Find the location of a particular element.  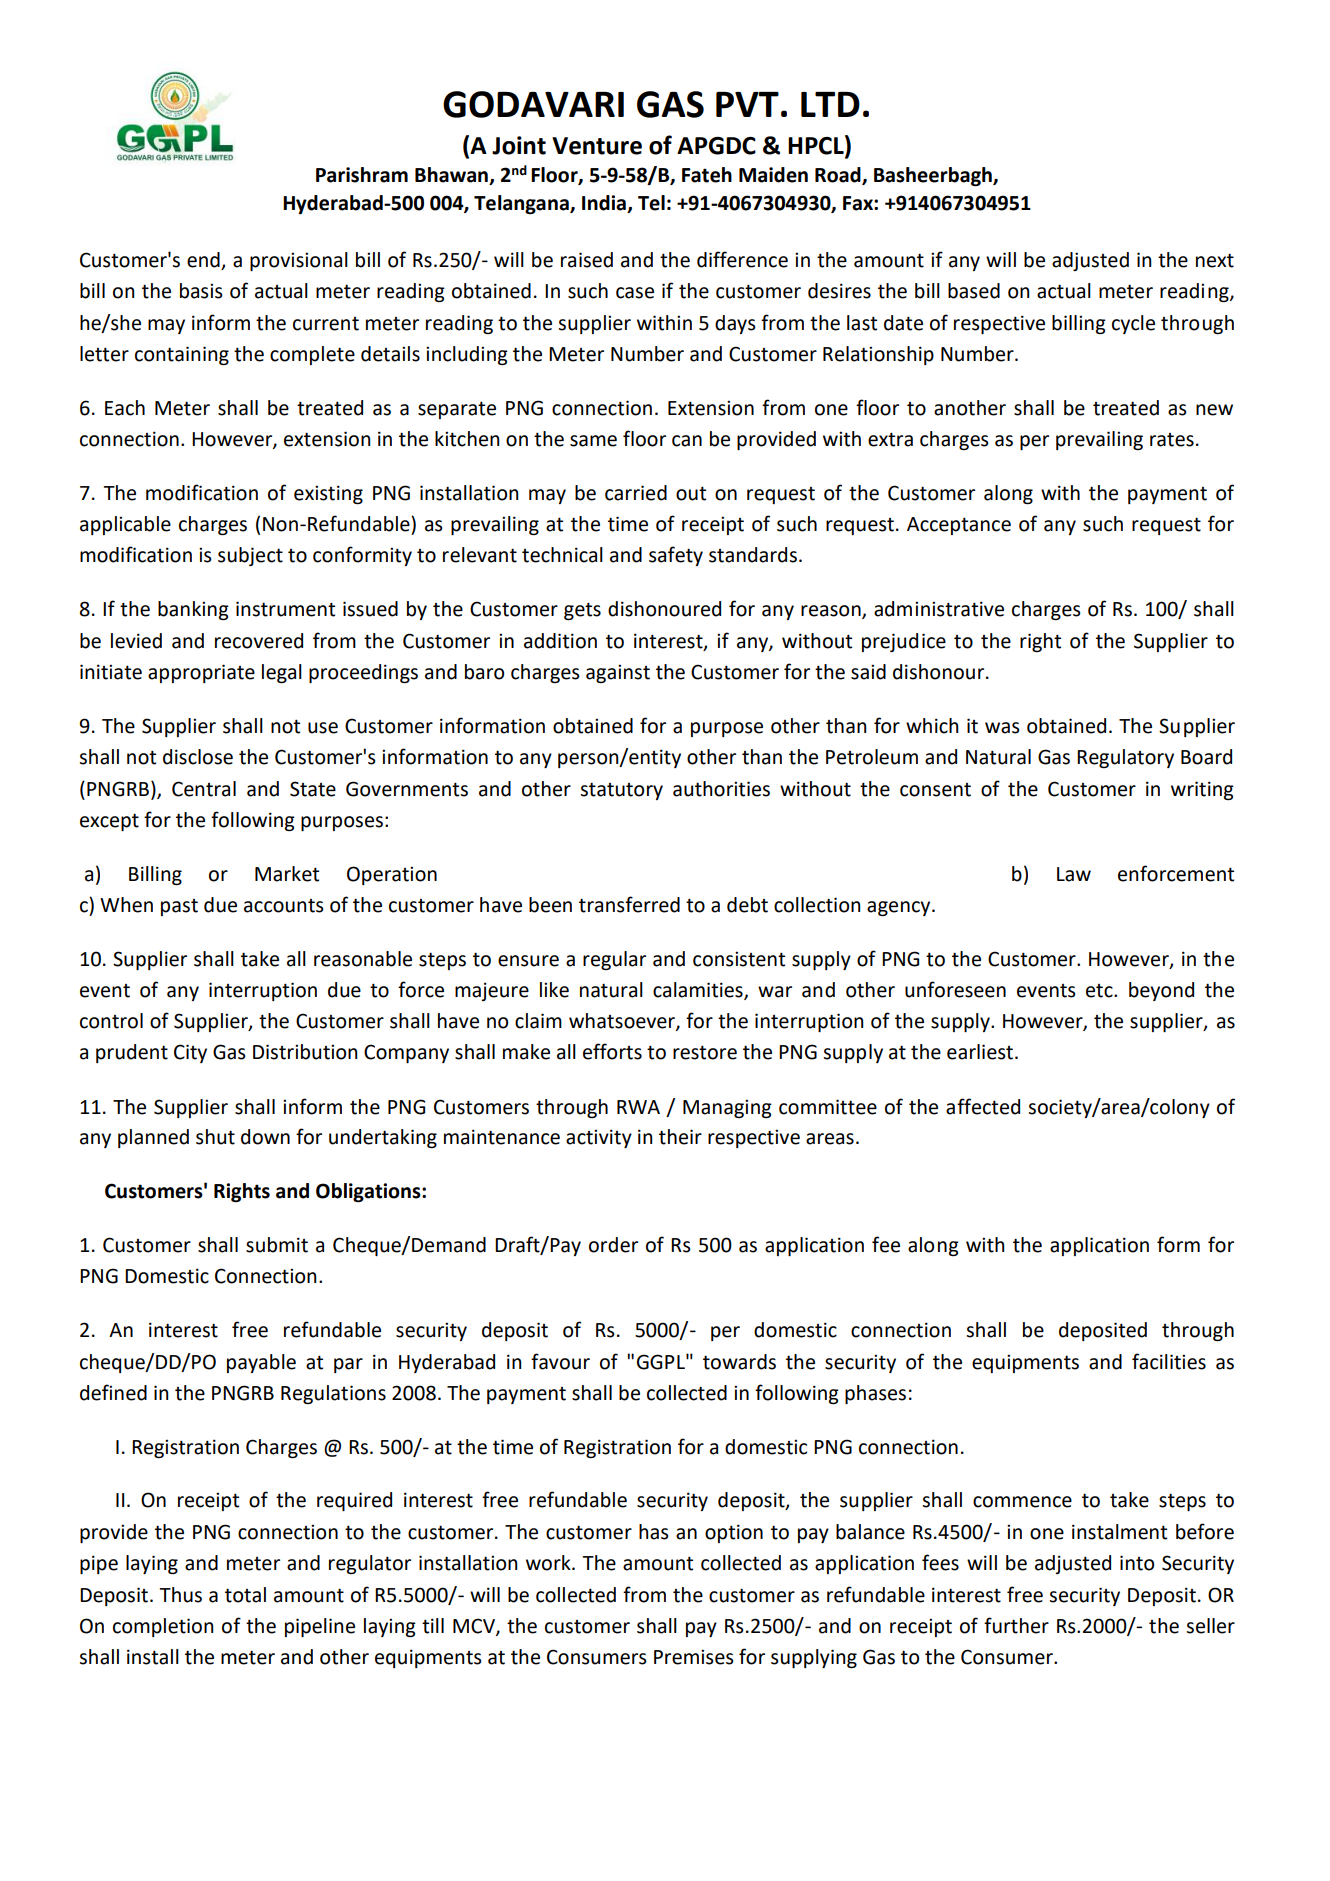

total is located at coordinates (245, 1595).
